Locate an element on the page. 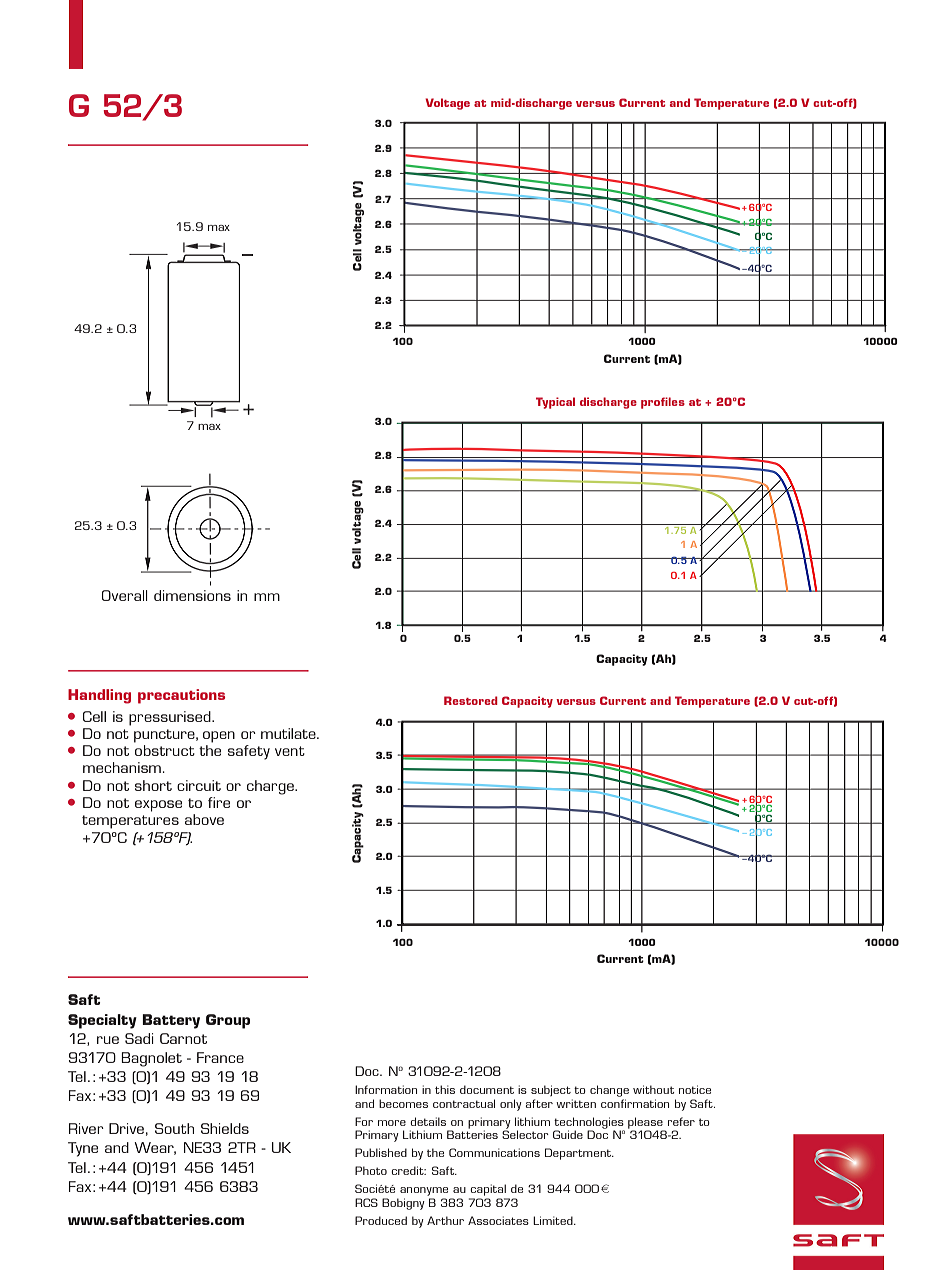 This page has height=1270, width=952. profiles is located at coordinates (663, 403).
